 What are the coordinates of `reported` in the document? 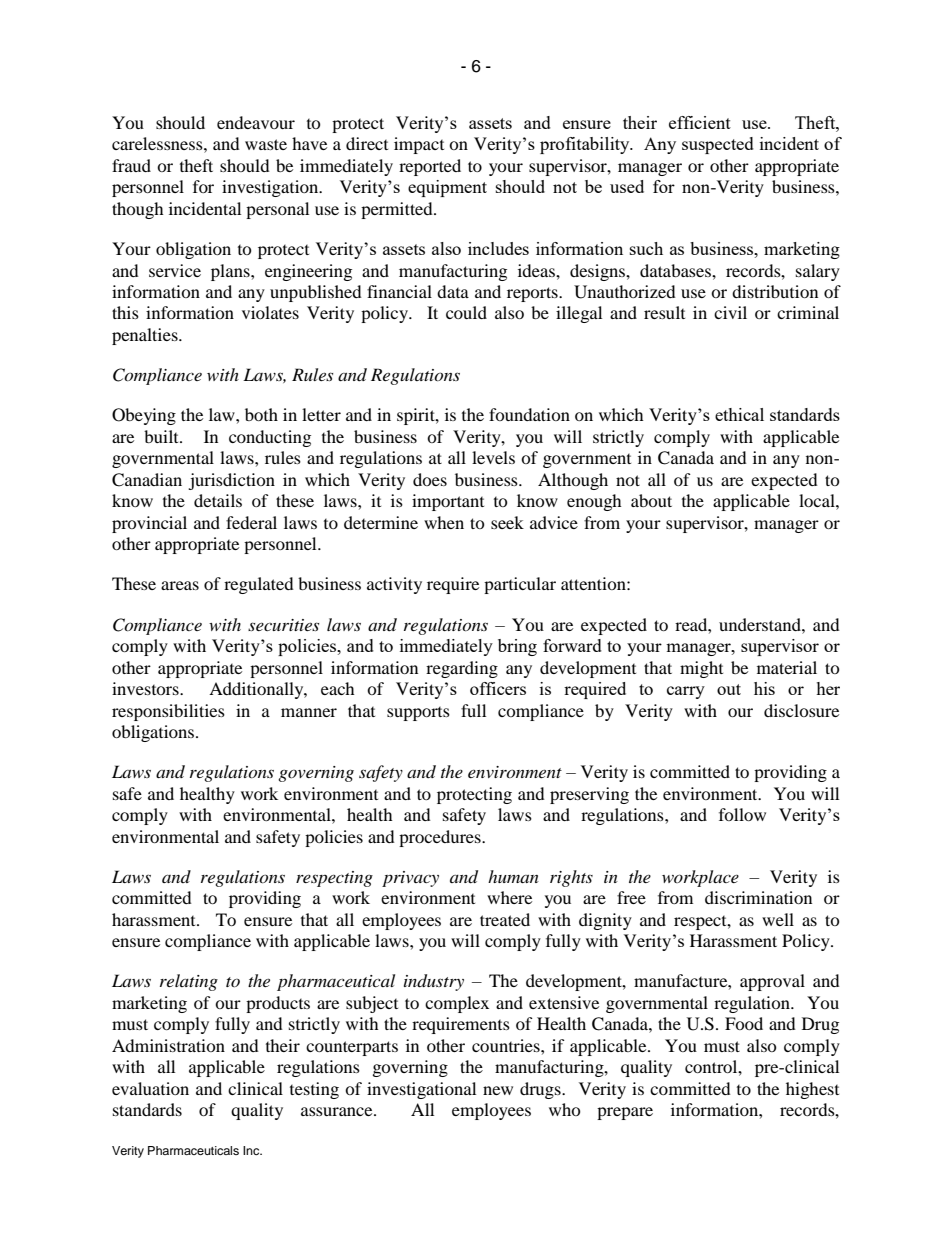 It's located at (430, 167).
